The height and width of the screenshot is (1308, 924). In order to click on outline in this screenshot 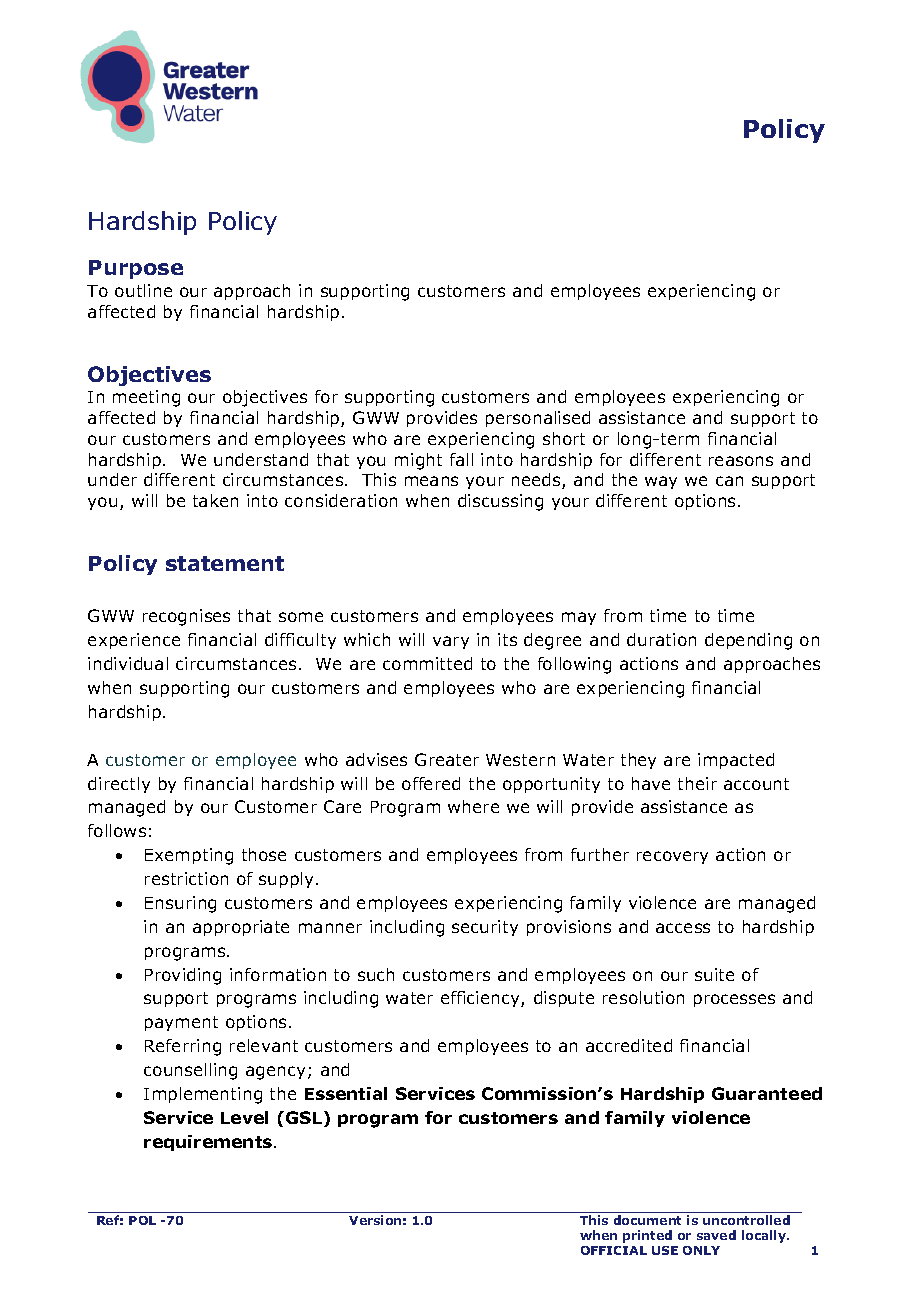, I will do `click(143, 290)`.
